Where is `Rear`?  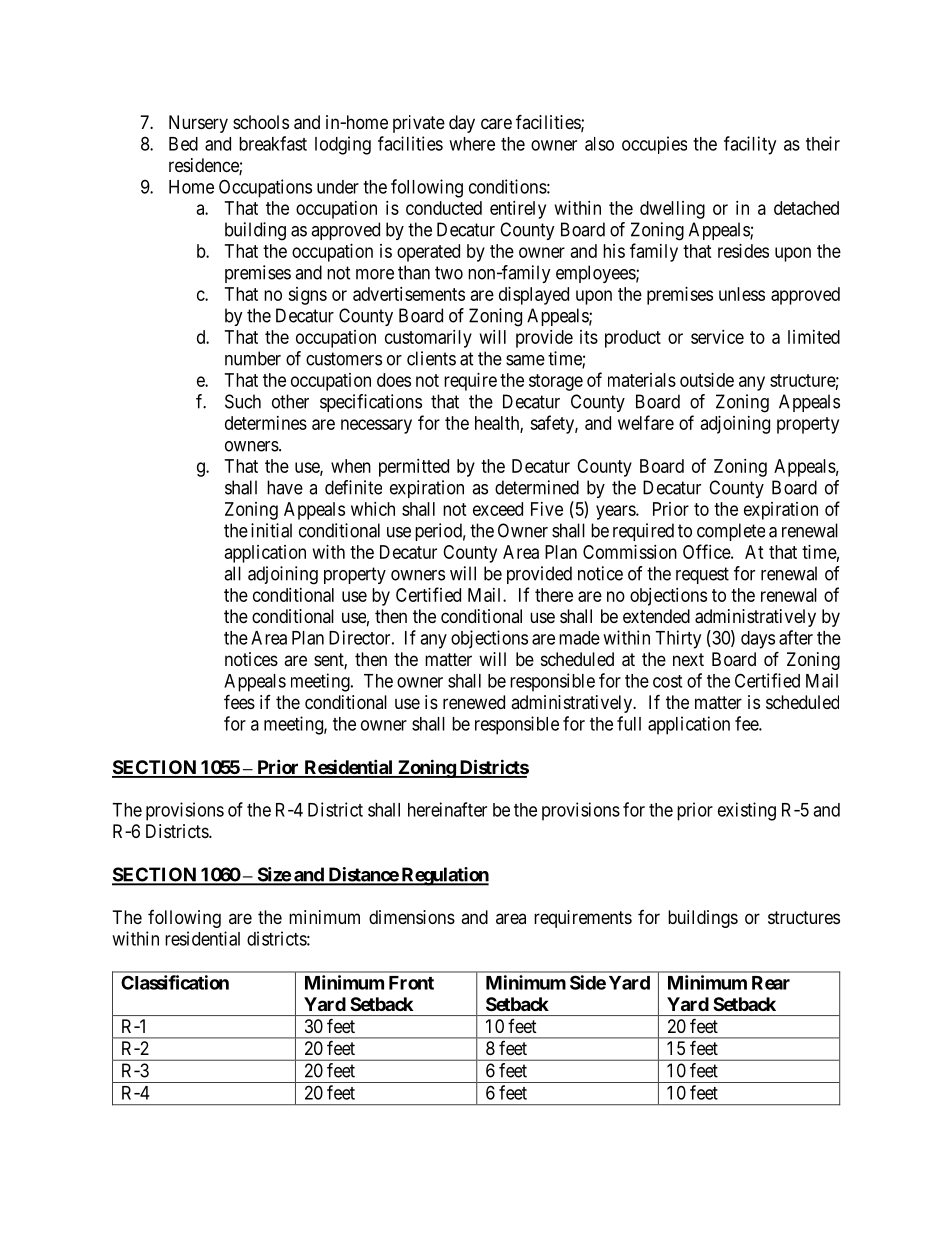
Rear is located at coordinates (771, 983).
